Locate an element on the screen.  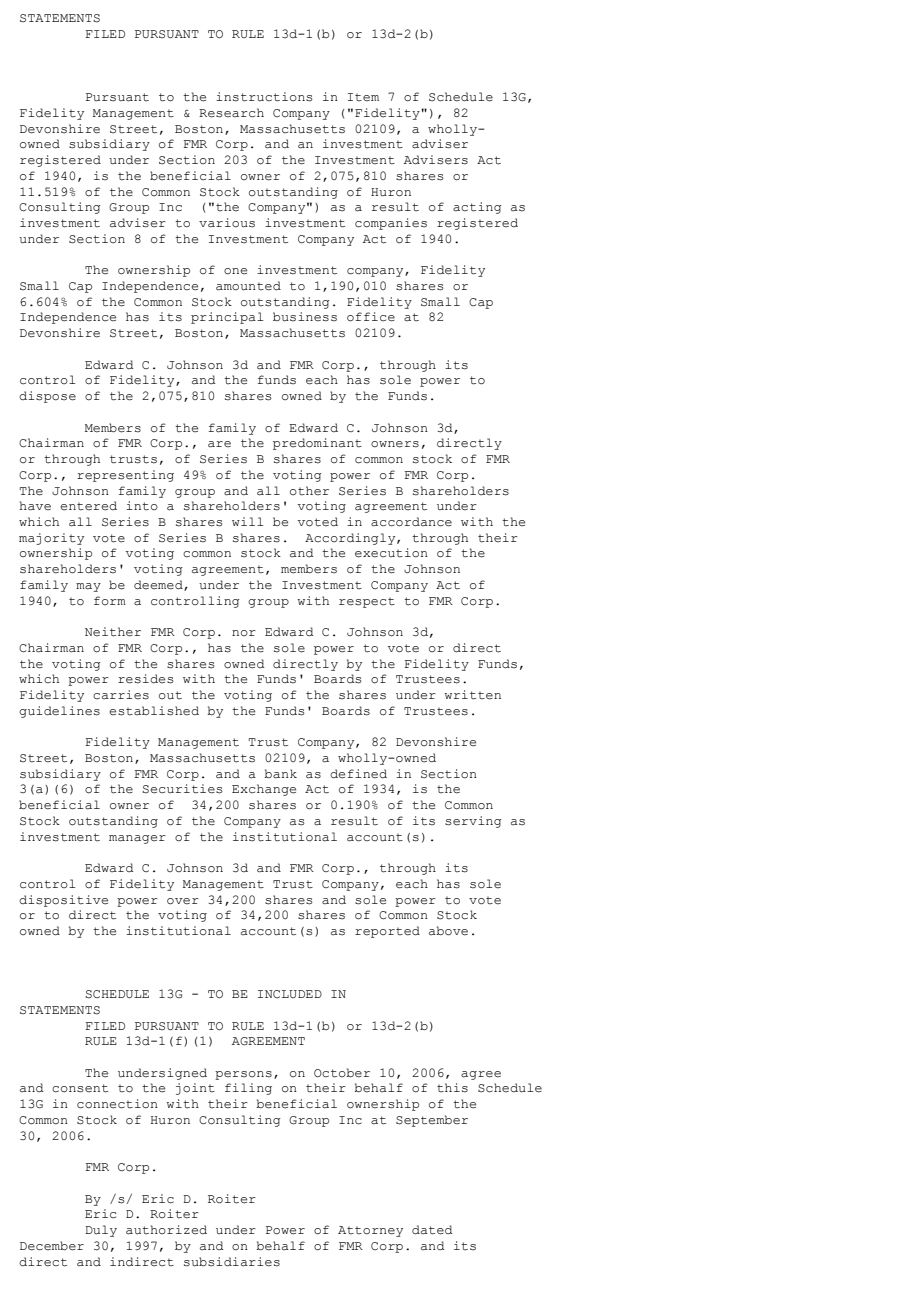
dispose is located at coordinates (47, 397).
